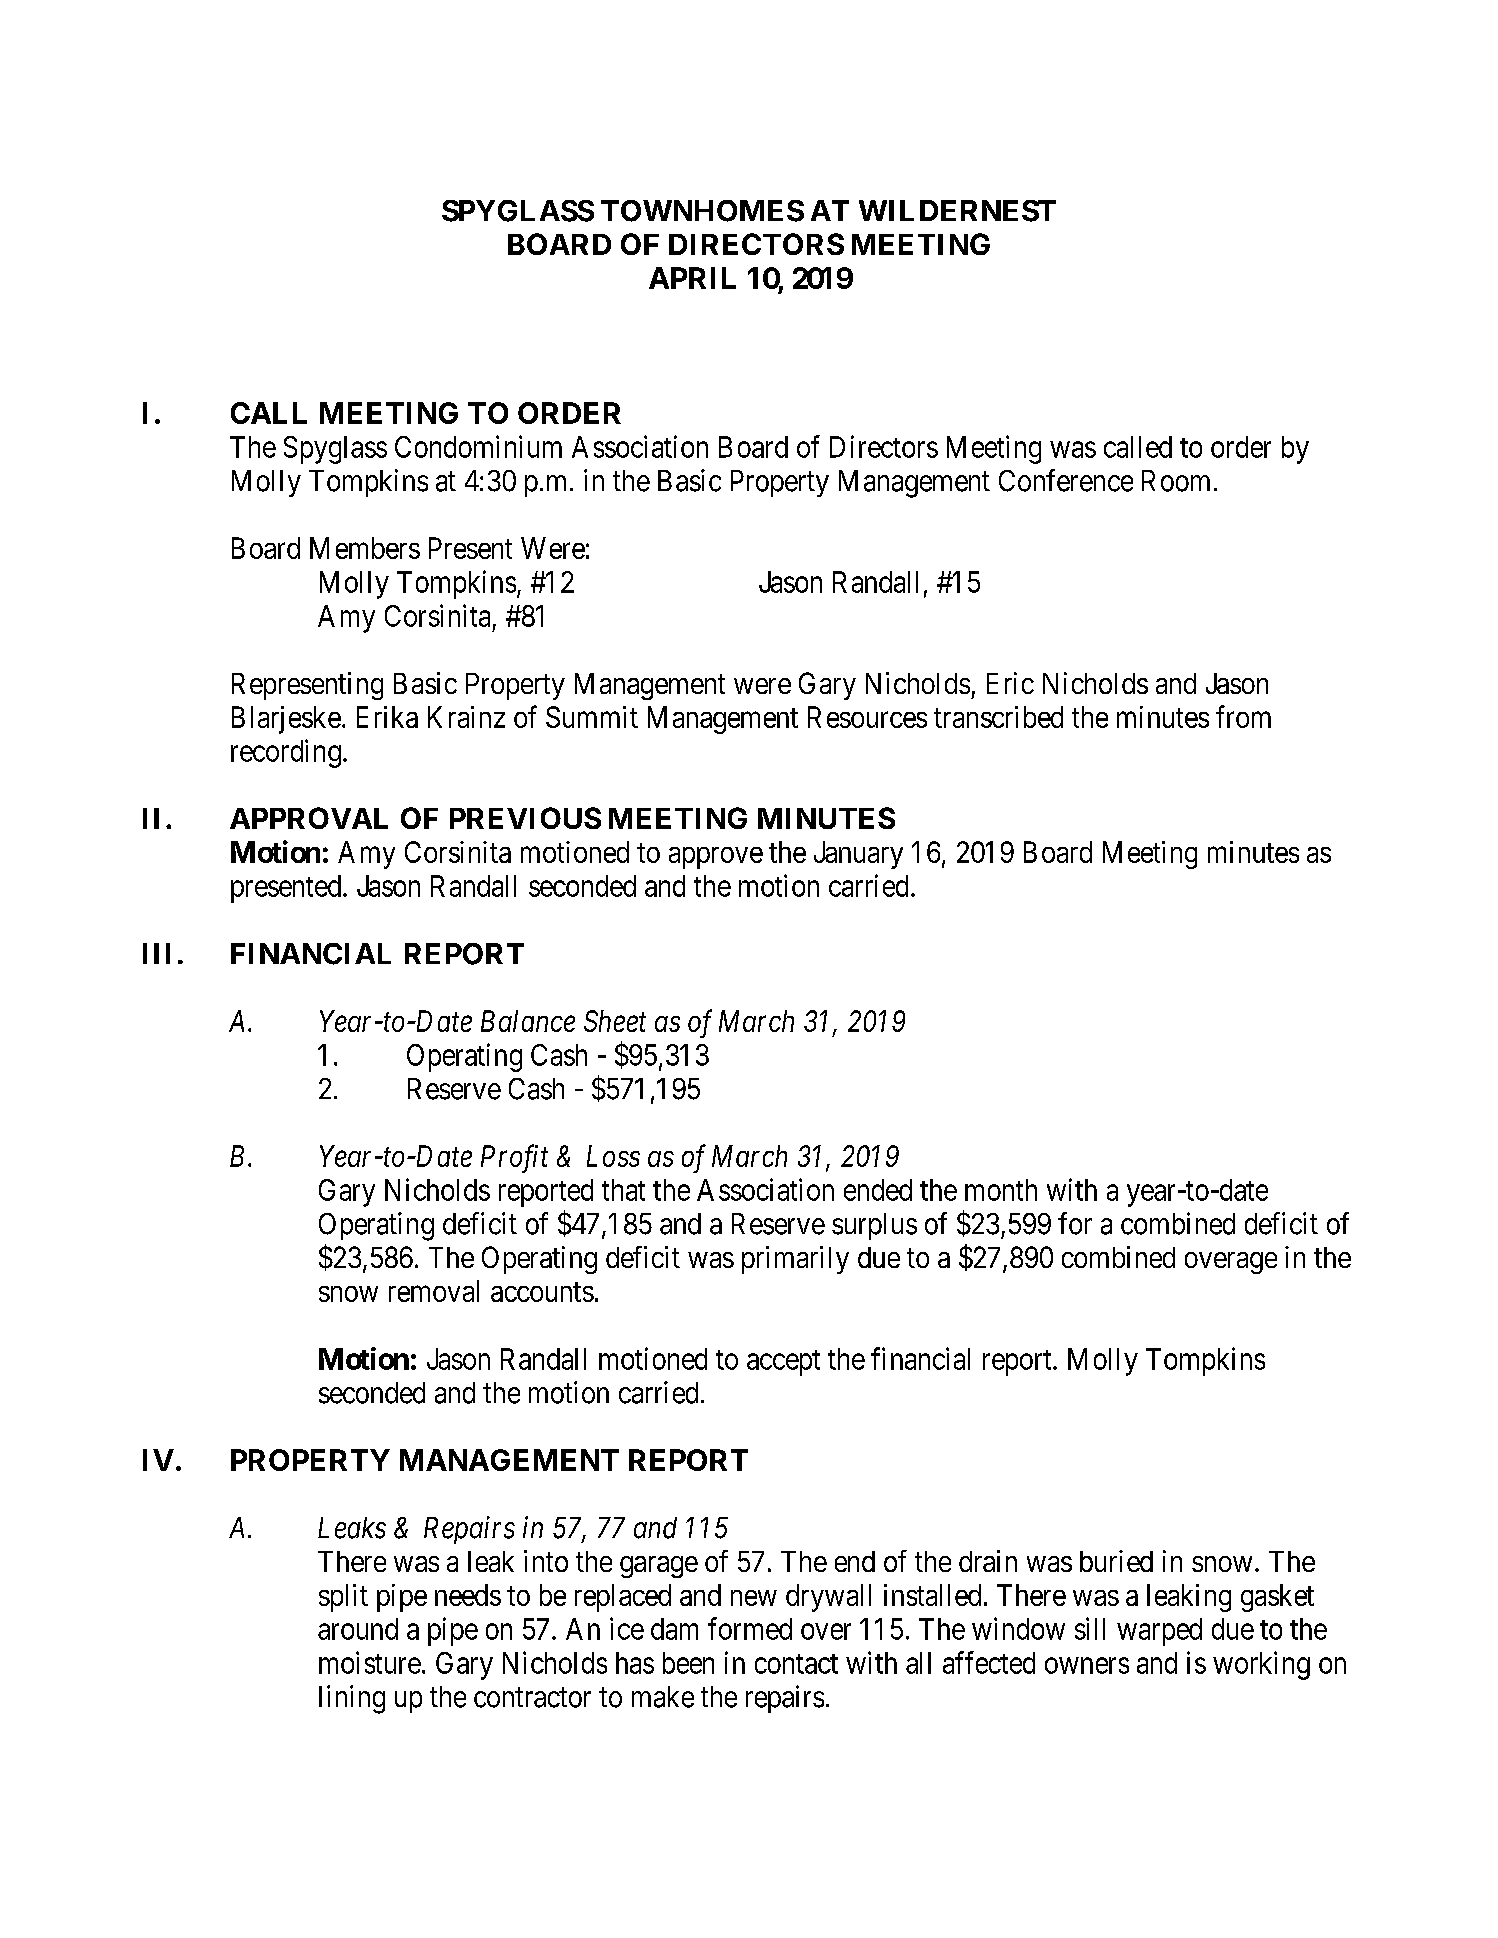 This image has width=1498, height=1938. What do you see at coordinates (478, 446) in the image?
I see `Condominium` at bounding box center [478, 446].
